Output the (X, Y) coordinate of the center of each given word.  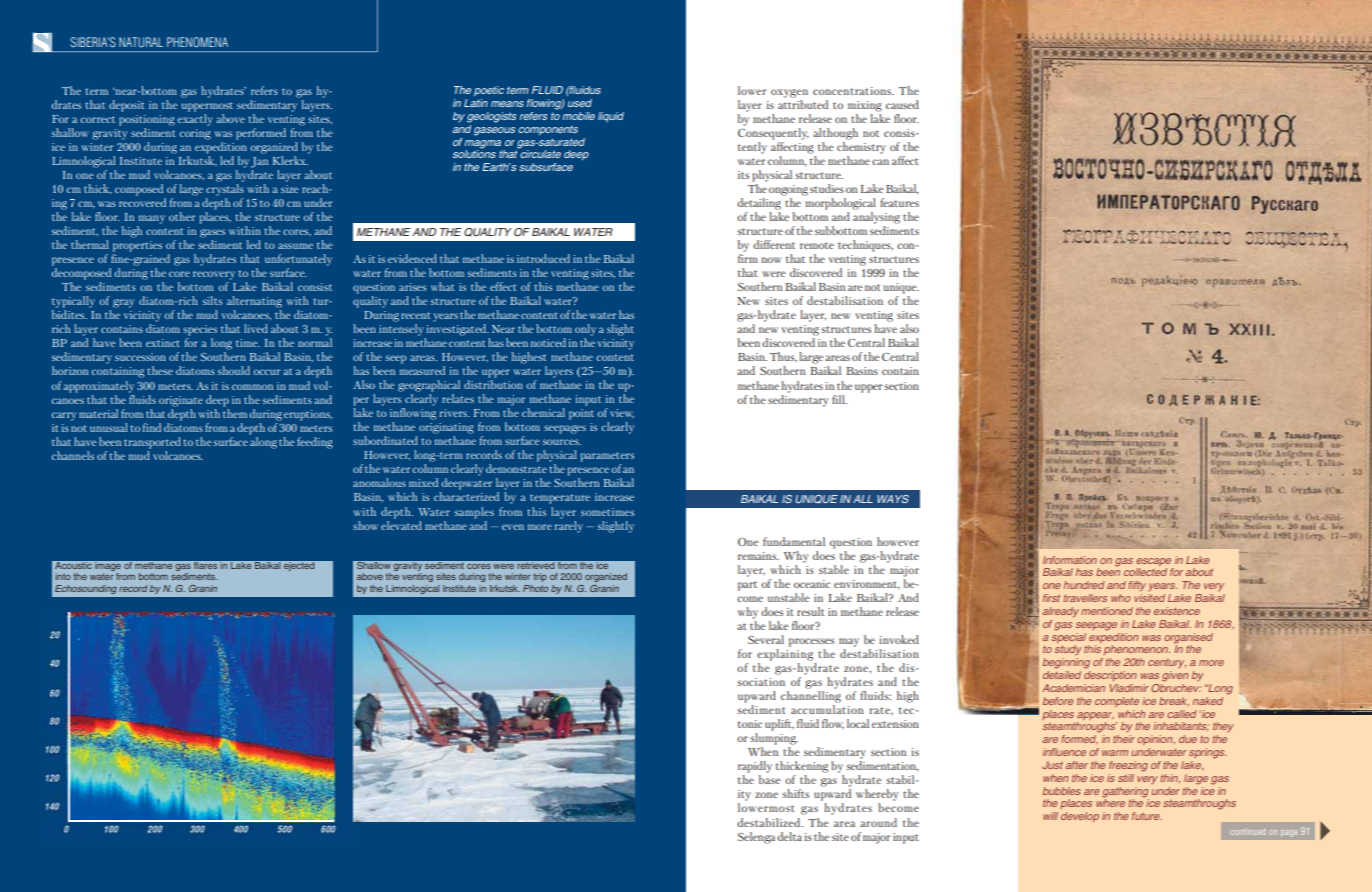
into (63, 576)
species (200, 330)
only (585, 330)
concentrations (853, 91)
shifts (795, 793)
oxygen (789, 93)
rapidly (755, 767)
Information (1070, 560)
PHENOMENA (197, 42)
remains (758, 556)
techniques (865, 246)
